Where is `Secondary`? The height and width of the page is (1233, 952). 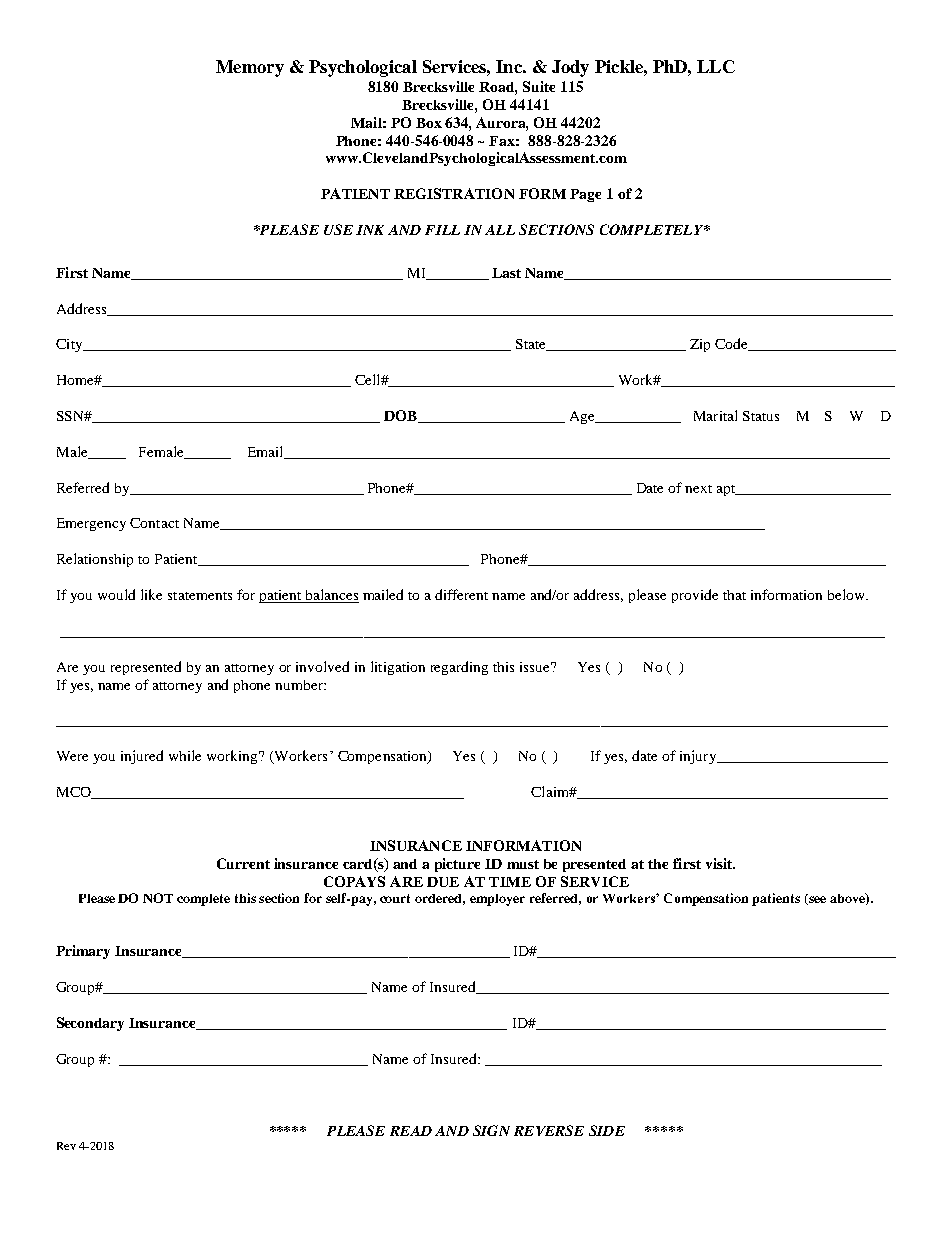
Secondary is located at coordinates (90, 1024).
